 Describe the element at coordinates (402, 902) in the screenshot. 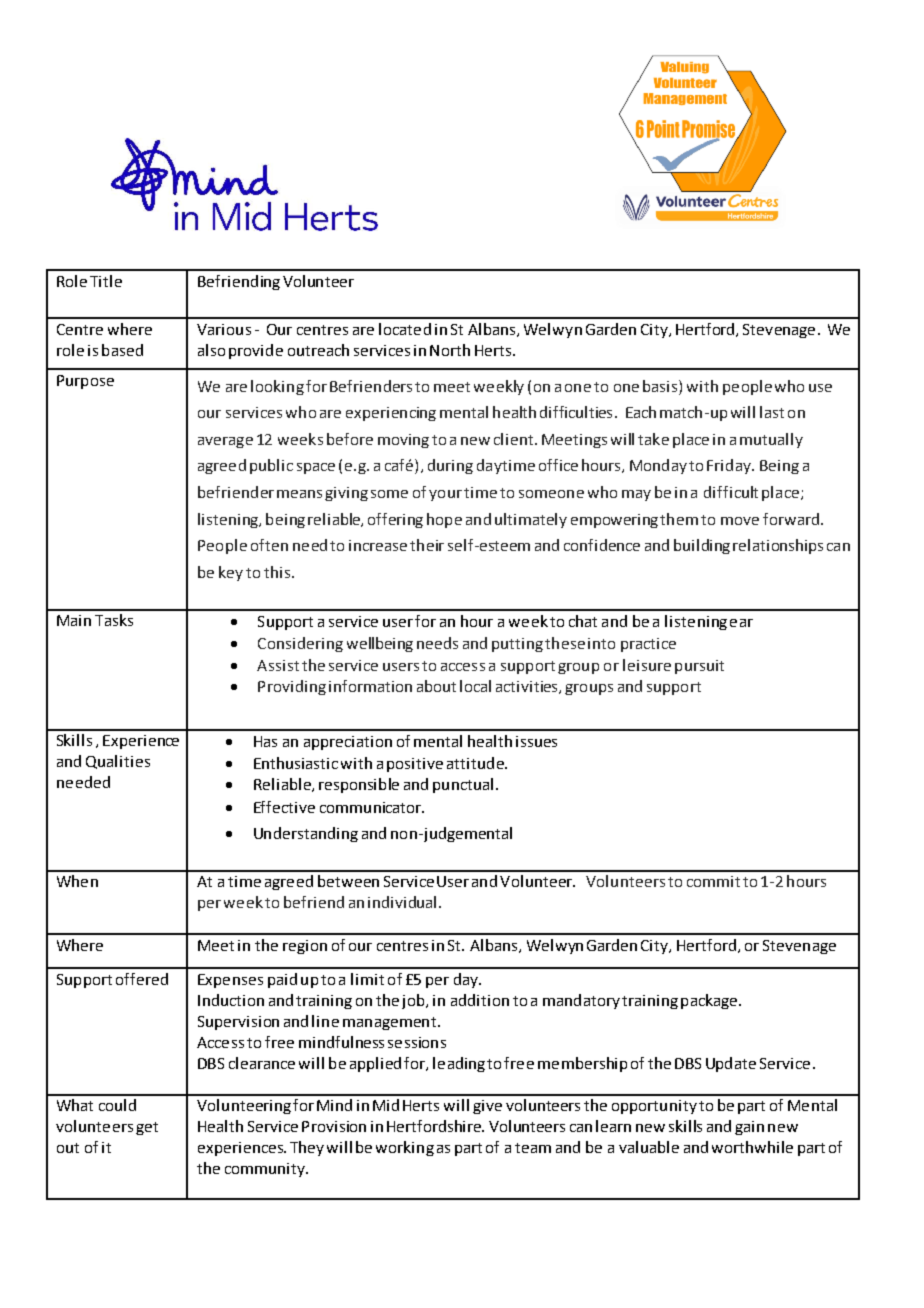

I see `individual` at that location.
